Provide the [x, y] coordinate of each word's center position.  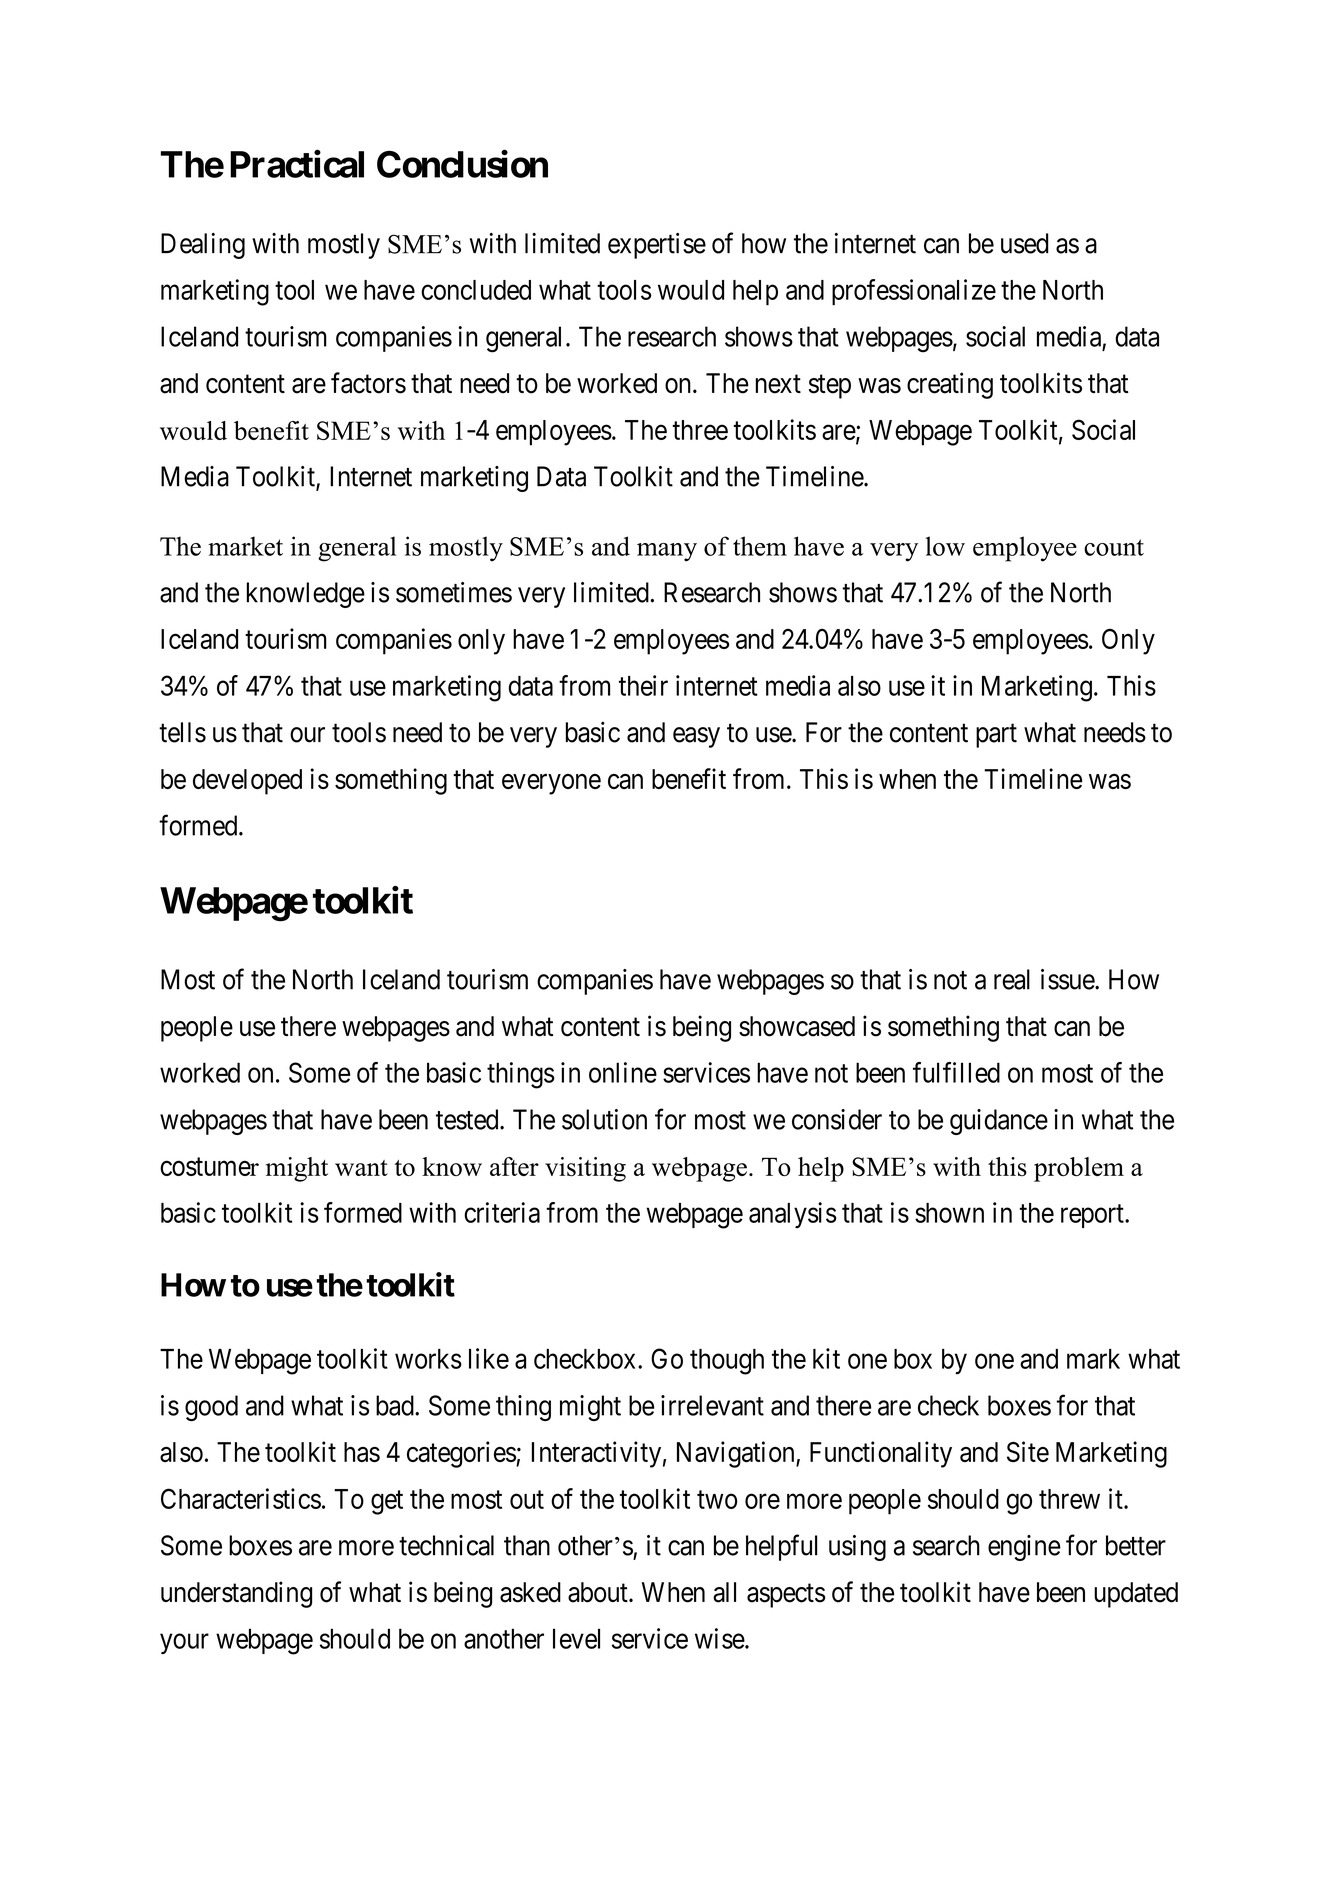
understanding [236, 1594]
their [643, 685]
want [361, 1168]
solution [604, 1119]
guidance [999, 1122]
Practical [297, 164]
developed [247, 782]
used [1025, 243]
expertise [657, 246]
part [996, 736]
